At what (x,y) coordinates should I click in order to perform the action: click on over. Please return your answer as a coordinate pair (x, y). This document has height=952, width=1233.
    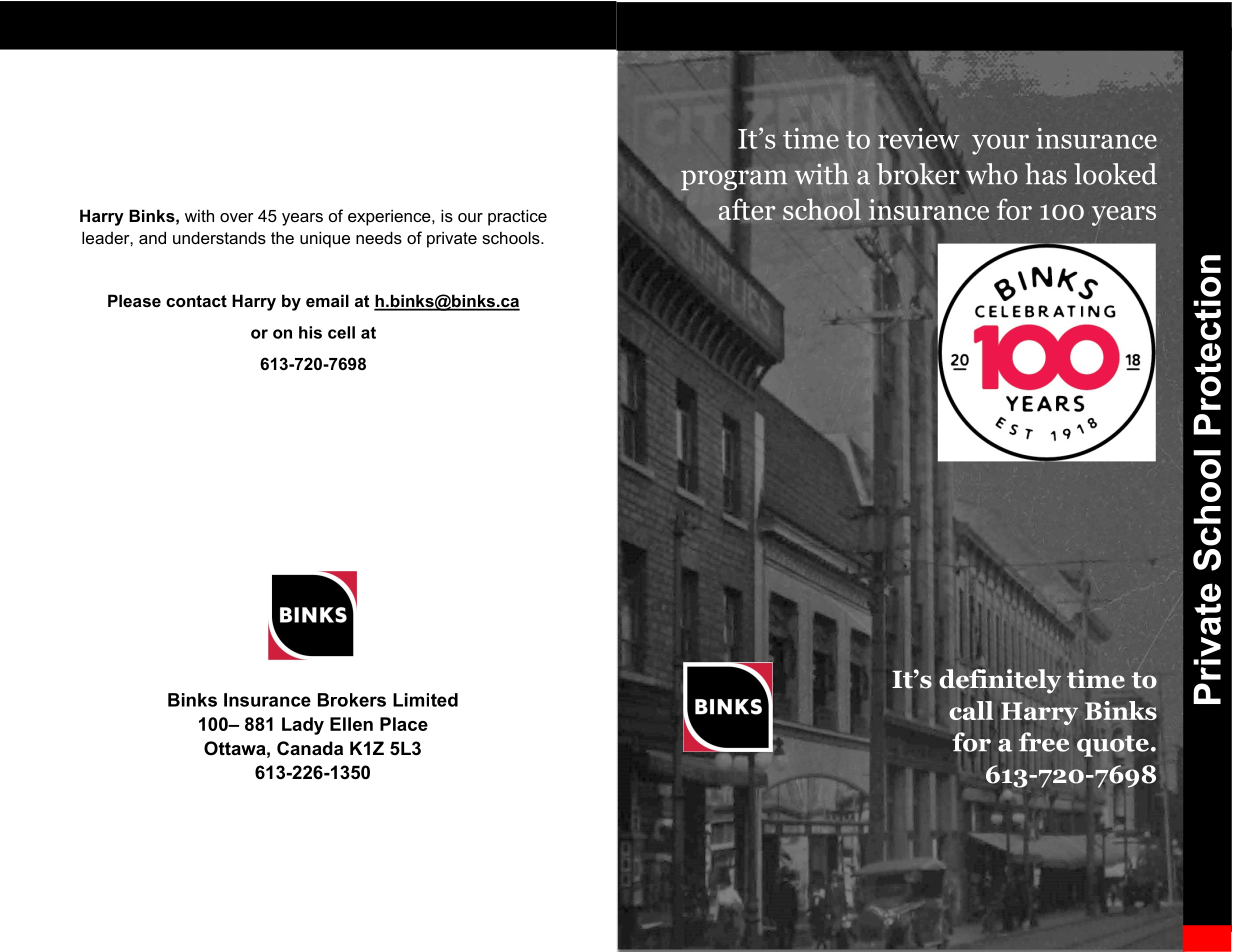
    Looking at the image, I should click on (237, 217).
